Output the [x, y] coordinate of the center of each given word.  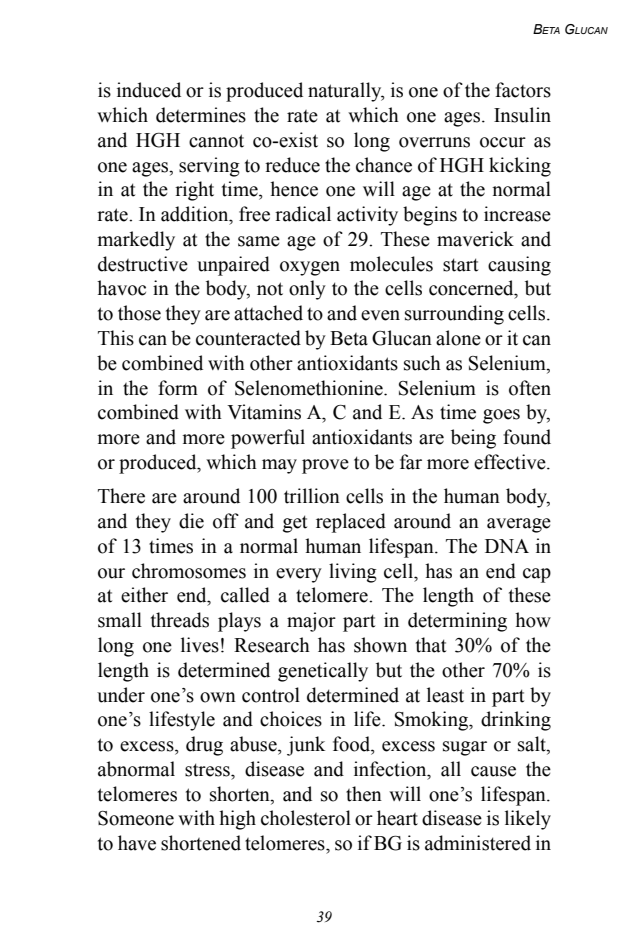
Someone [136, 818]
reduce [292, 165]
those [139, 313]
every [299, 575]
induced [149, 90]
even [380, 315]
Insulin [522, 115]
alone [458, 338]
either [144, 595]
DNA [507, 546]
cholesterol [306, 818]
